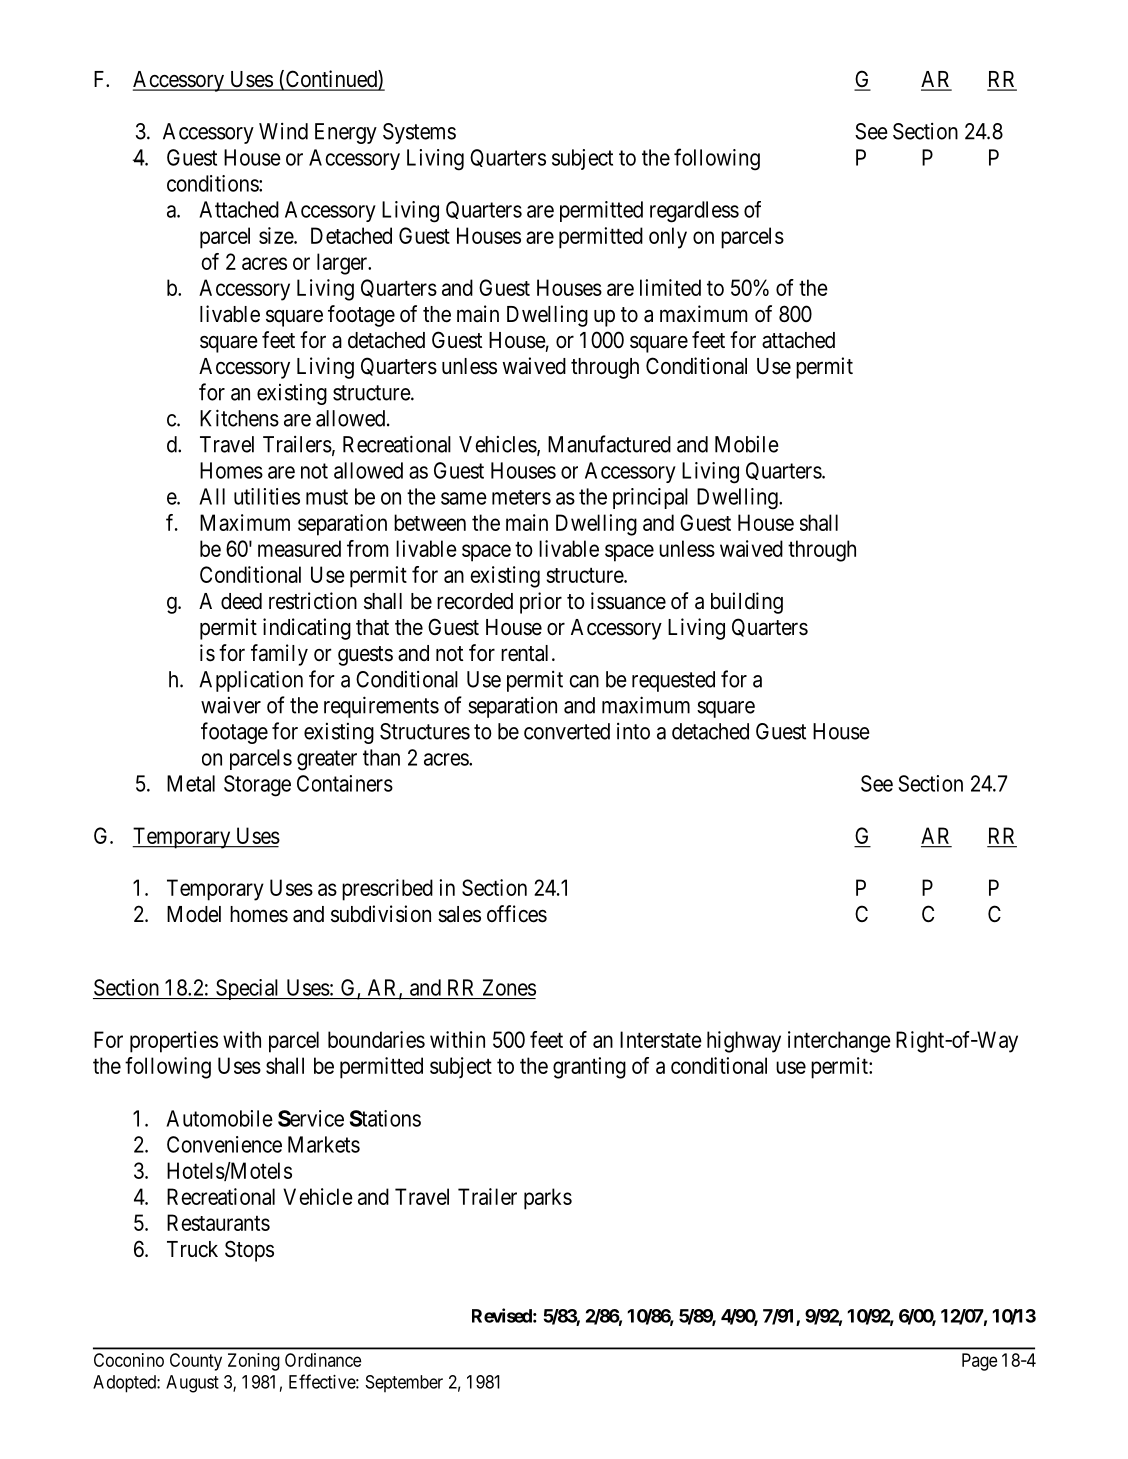  Describe the element at coordinates (673, 681) in the document. I see `requested` at that location.
